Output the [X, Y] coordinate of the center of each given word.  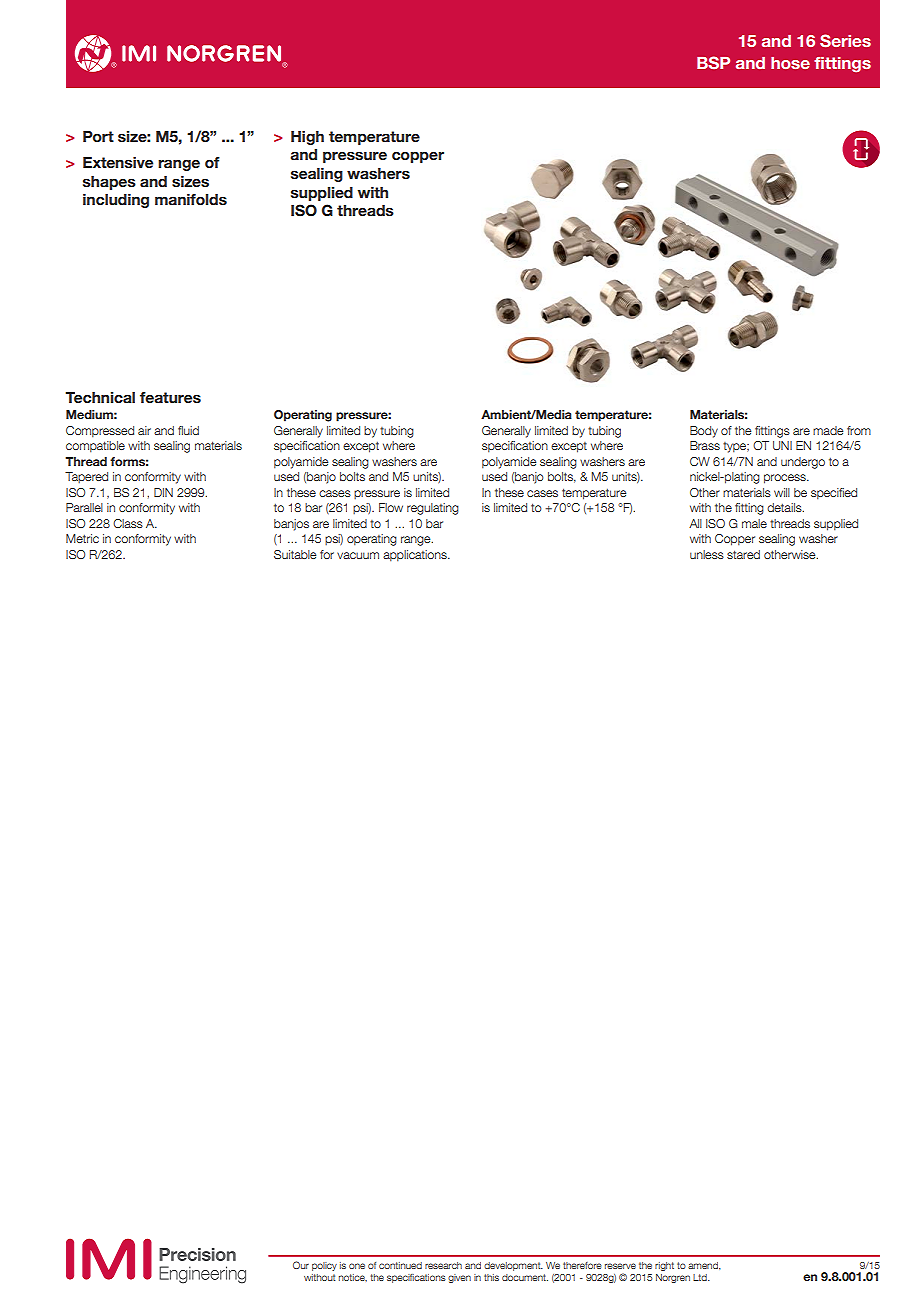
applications [416, 556]
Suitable [295, 554]
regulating [433, 509]
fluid [188, 430]
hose [790, 63]
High [307, 138]
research [443, 1265]
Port [98, 136]
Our [301, 1265]
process [786, 479]
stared [743, 554]
